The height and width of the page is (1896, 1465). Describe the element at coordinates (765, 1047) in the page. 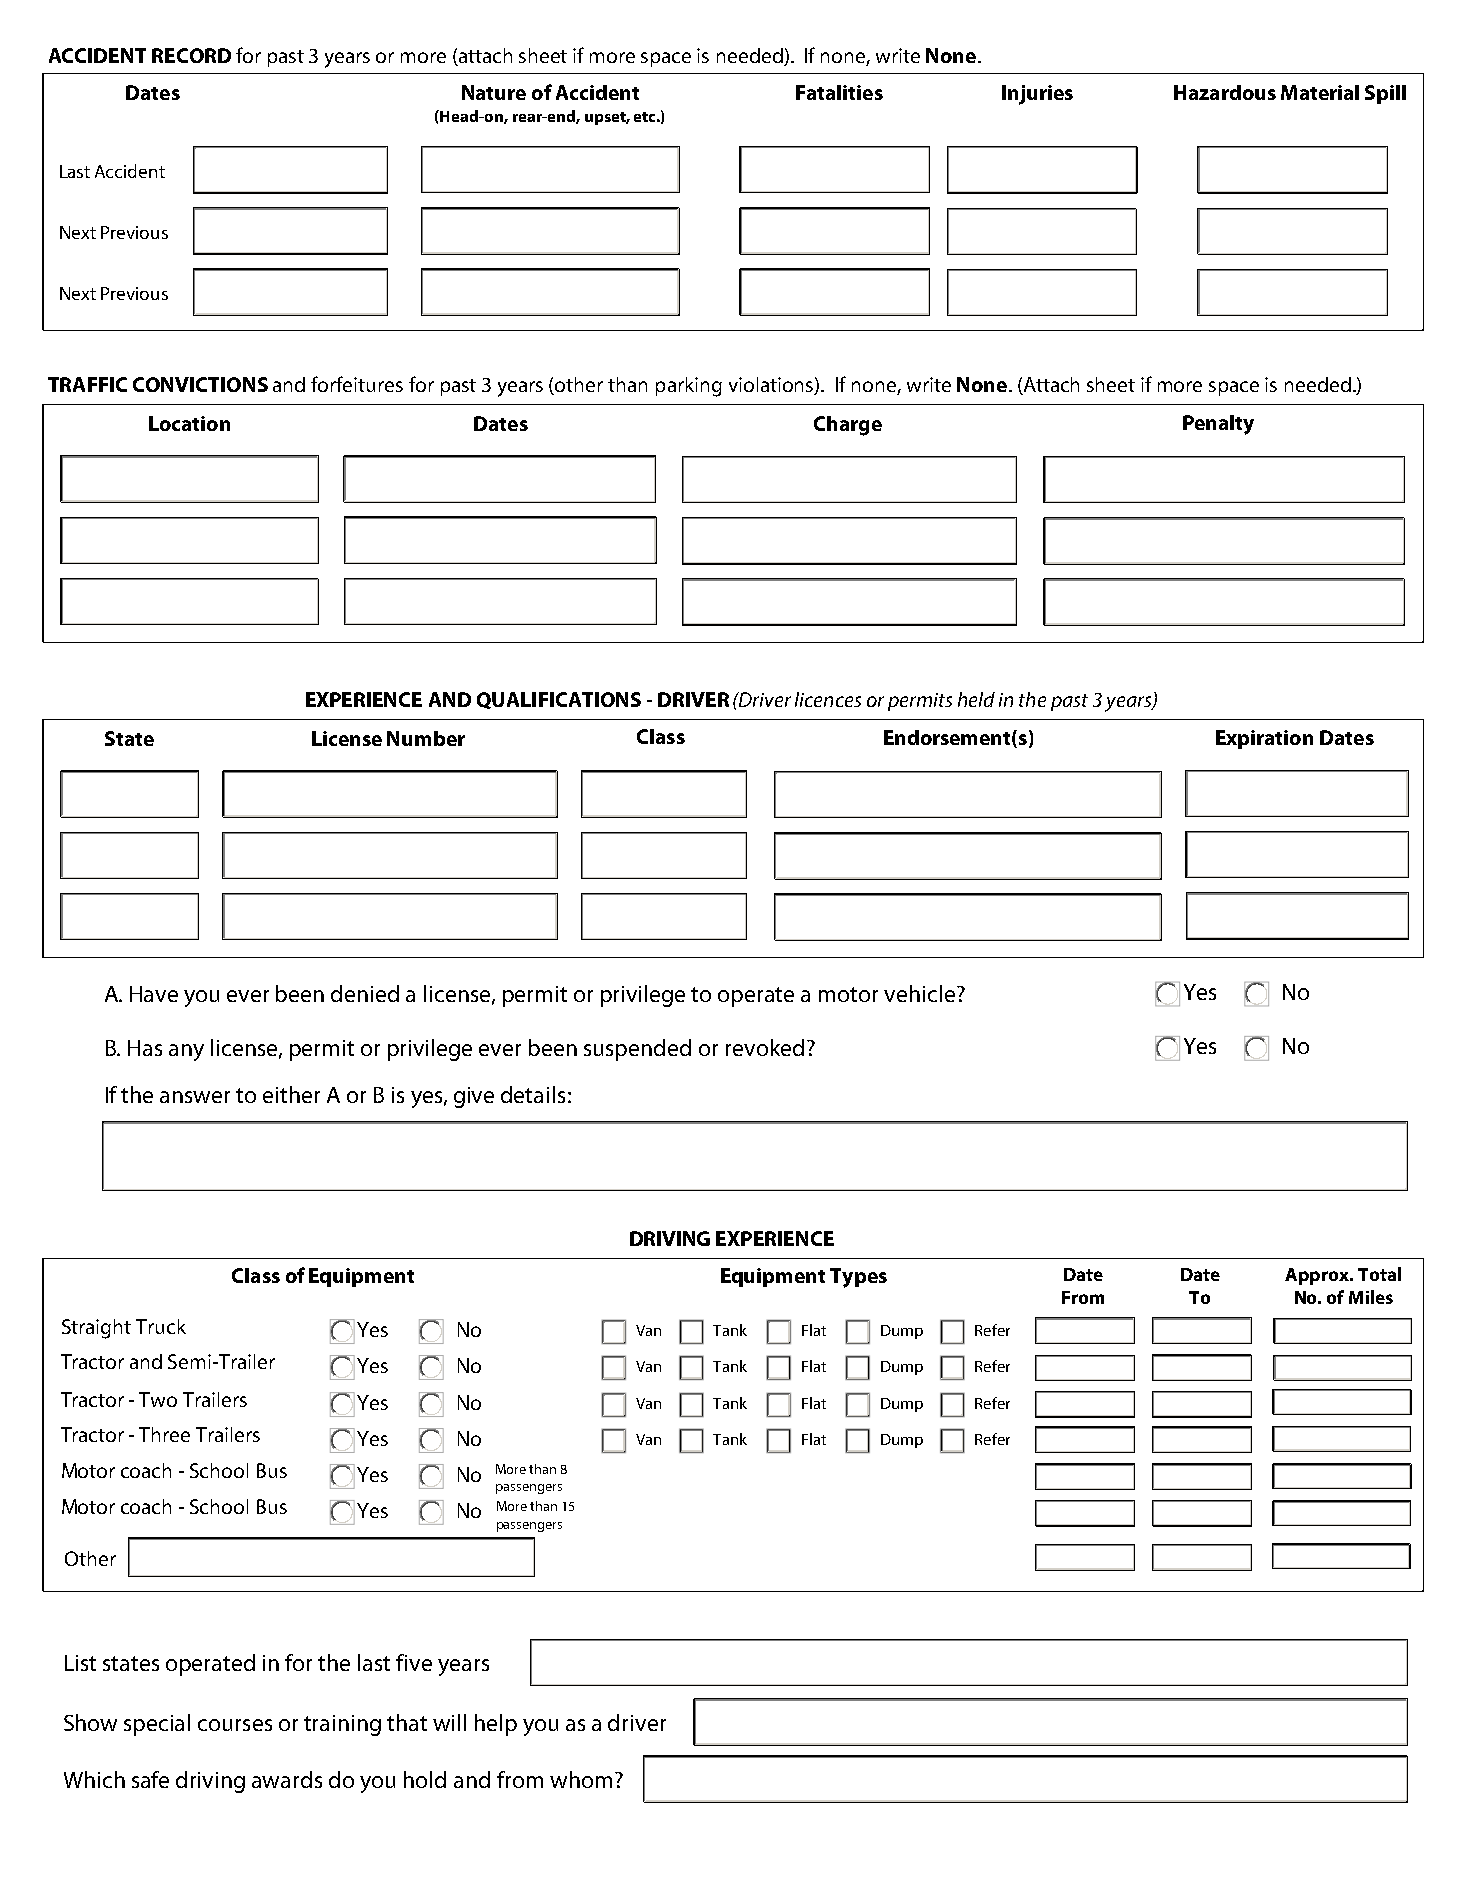

I see `revoked` at that location.
